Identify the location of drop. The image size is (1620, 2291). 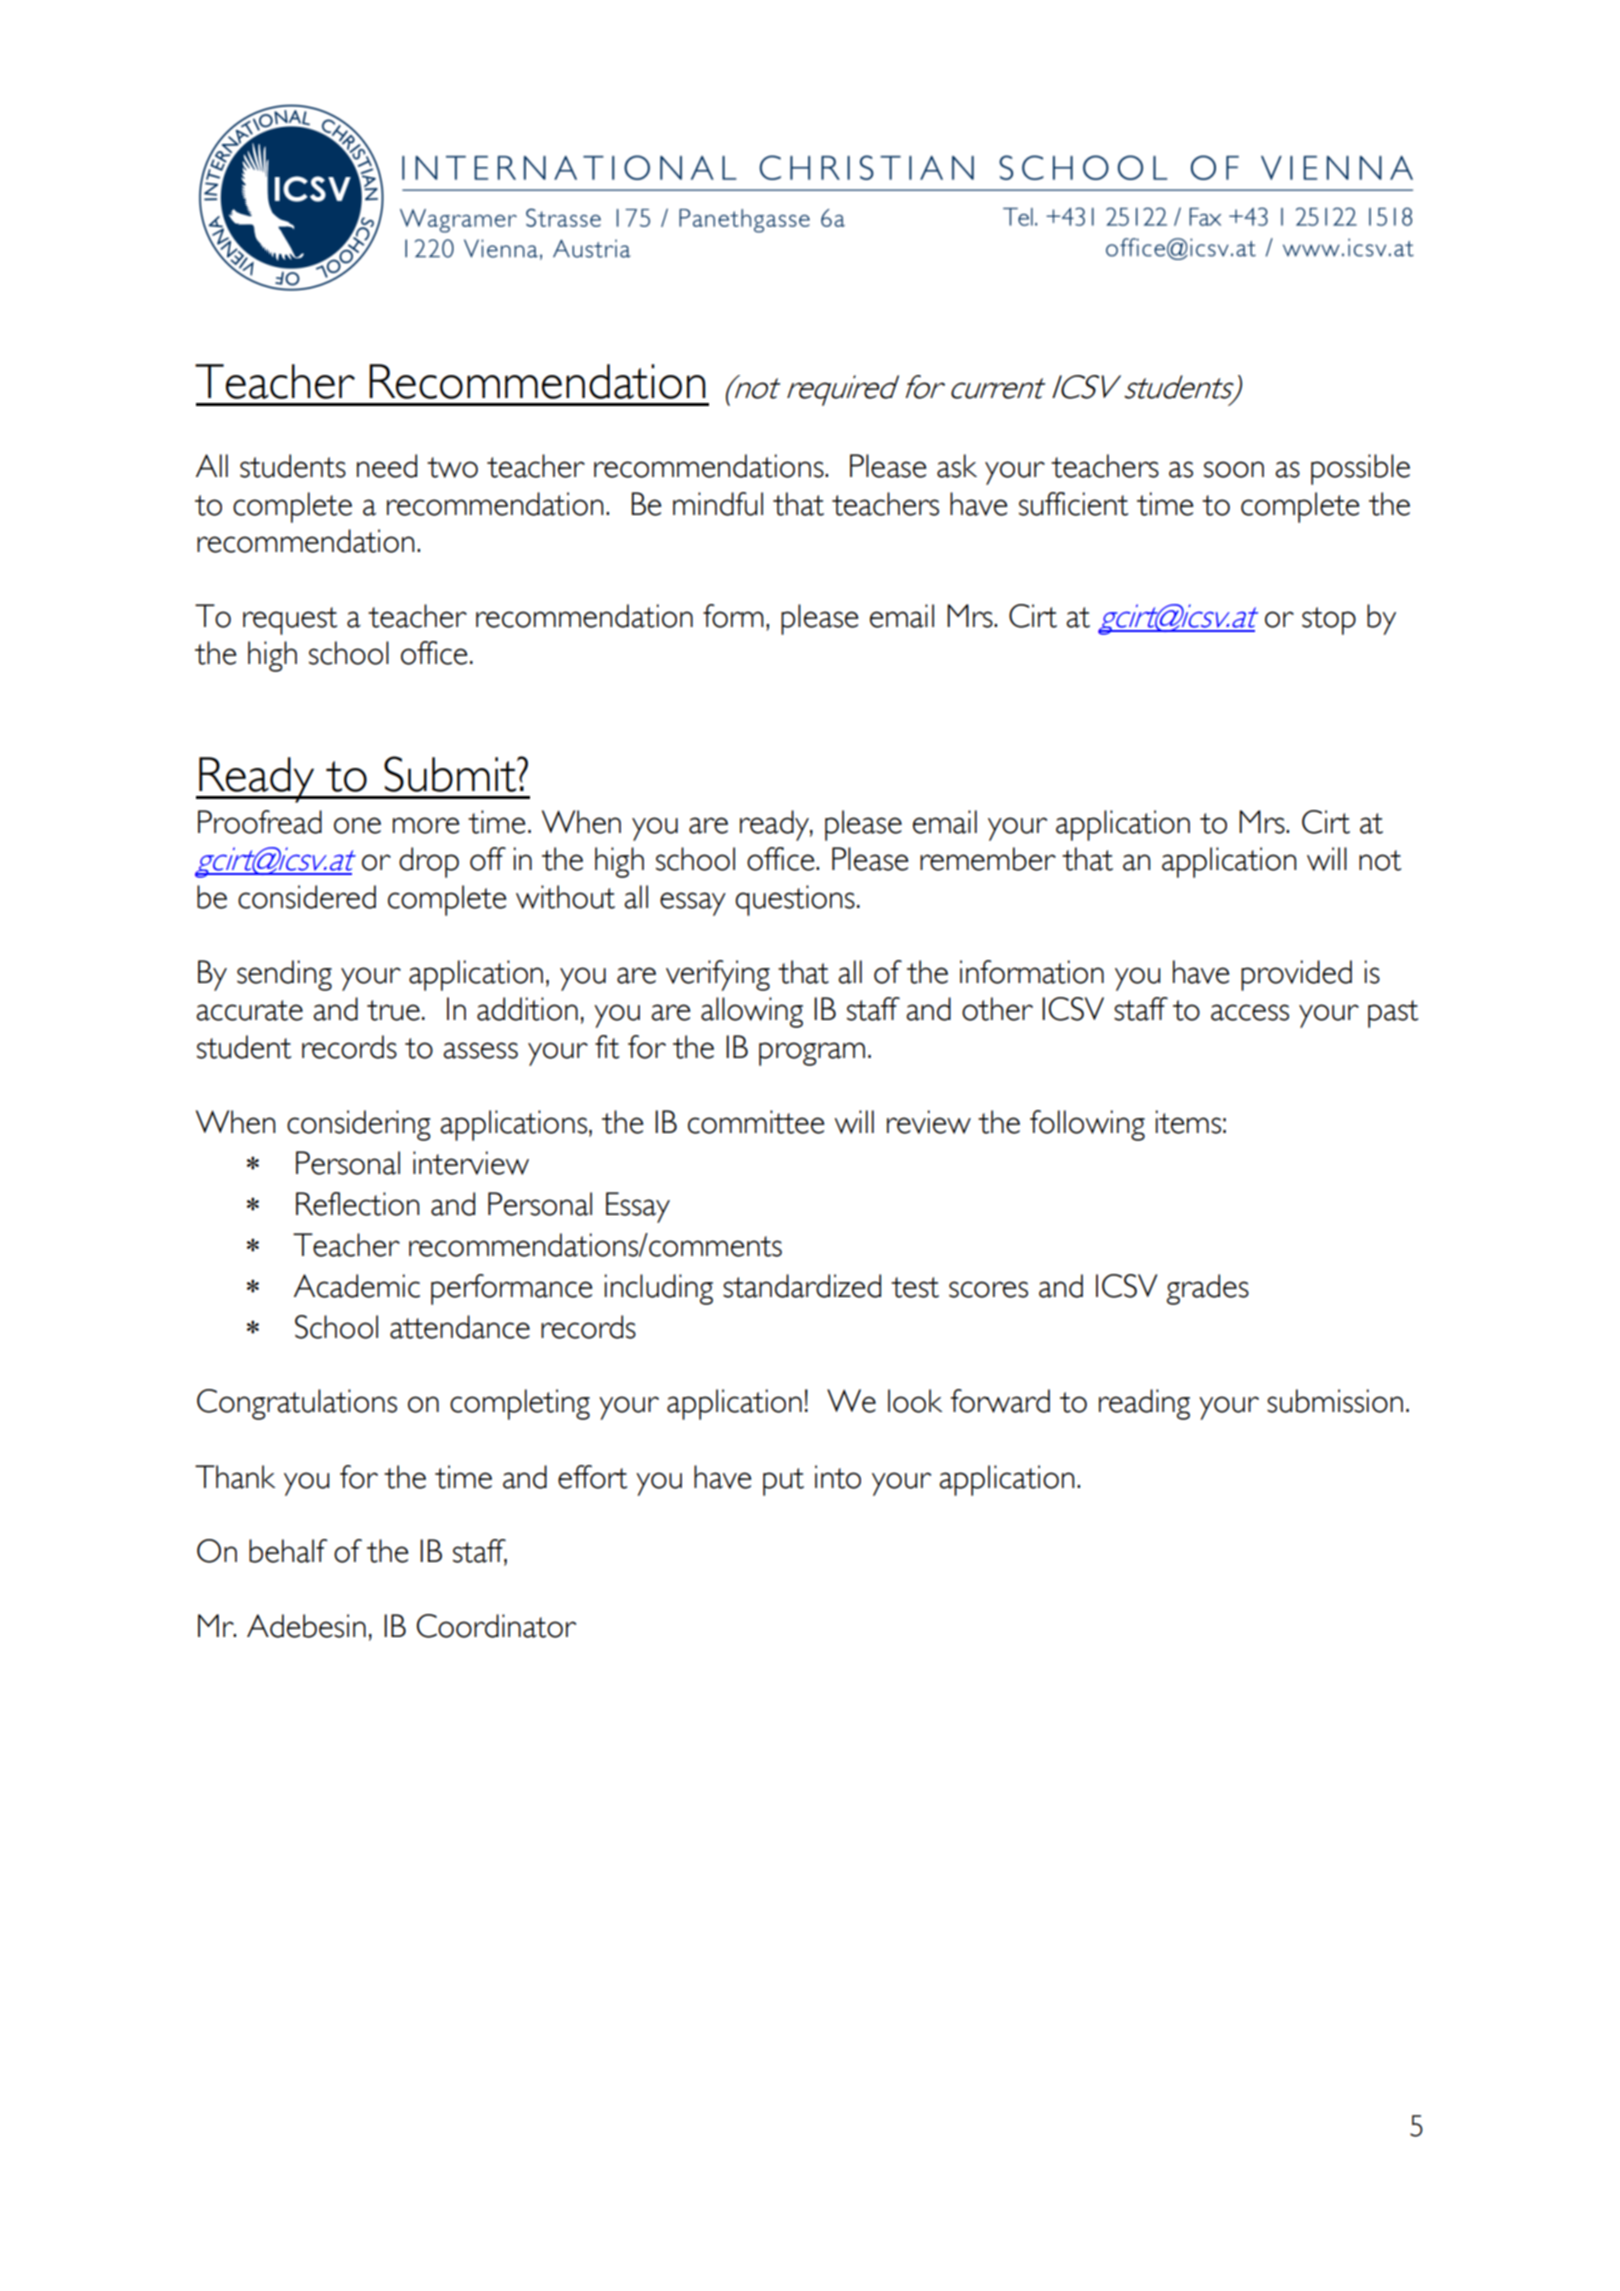
(429, 862).
